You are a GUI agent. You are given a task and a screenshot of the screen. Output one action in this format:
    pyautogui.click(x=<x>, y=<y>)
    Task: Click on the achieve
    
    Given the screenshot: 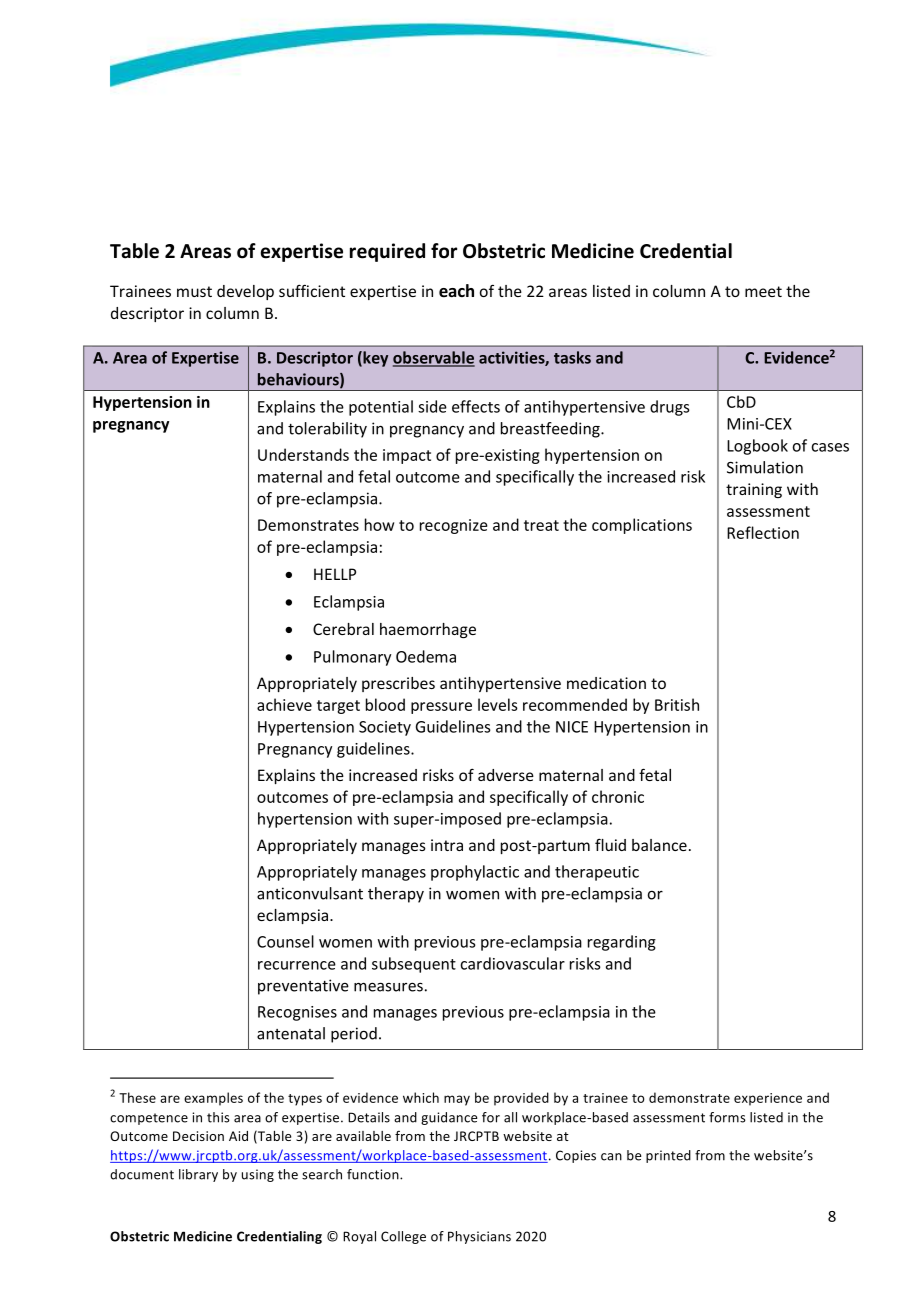 What is the action you would take?
    pyautogui.click(x=284, y=704)
